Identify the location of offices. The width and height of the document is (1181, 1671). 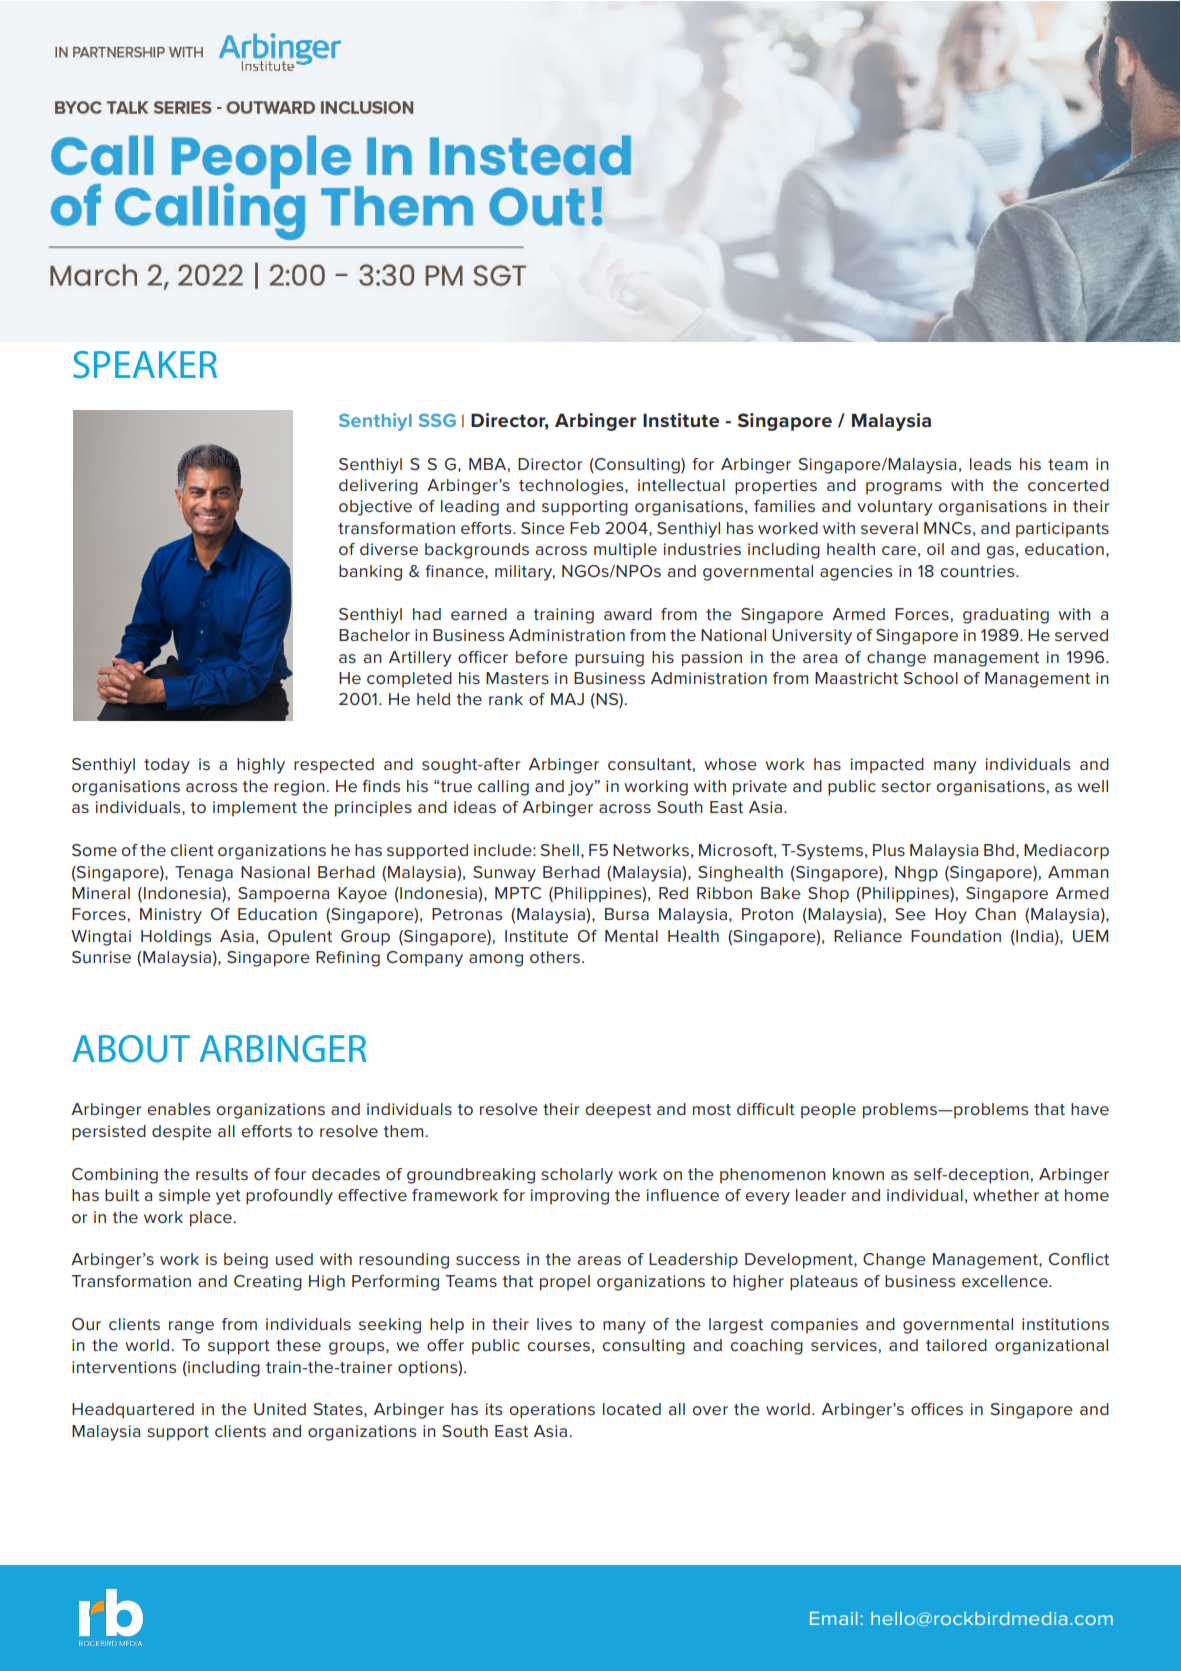
(937, 1409).
